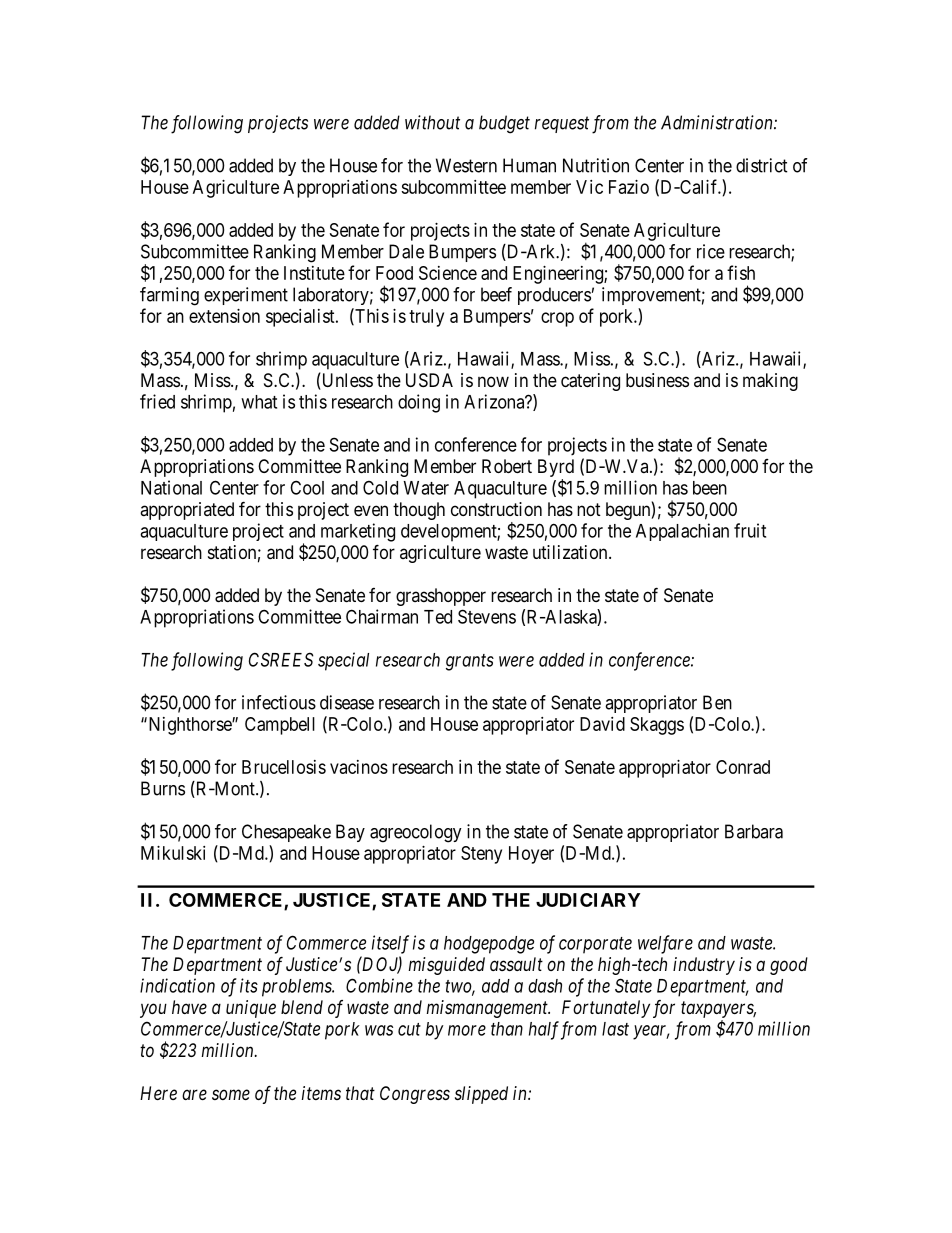 Image resolution: width=952 pixels, height=1233 pixels. What do you see at coordinates (754, 831) in the page?
I see `Barbara` at bounding box center [754, 831].
